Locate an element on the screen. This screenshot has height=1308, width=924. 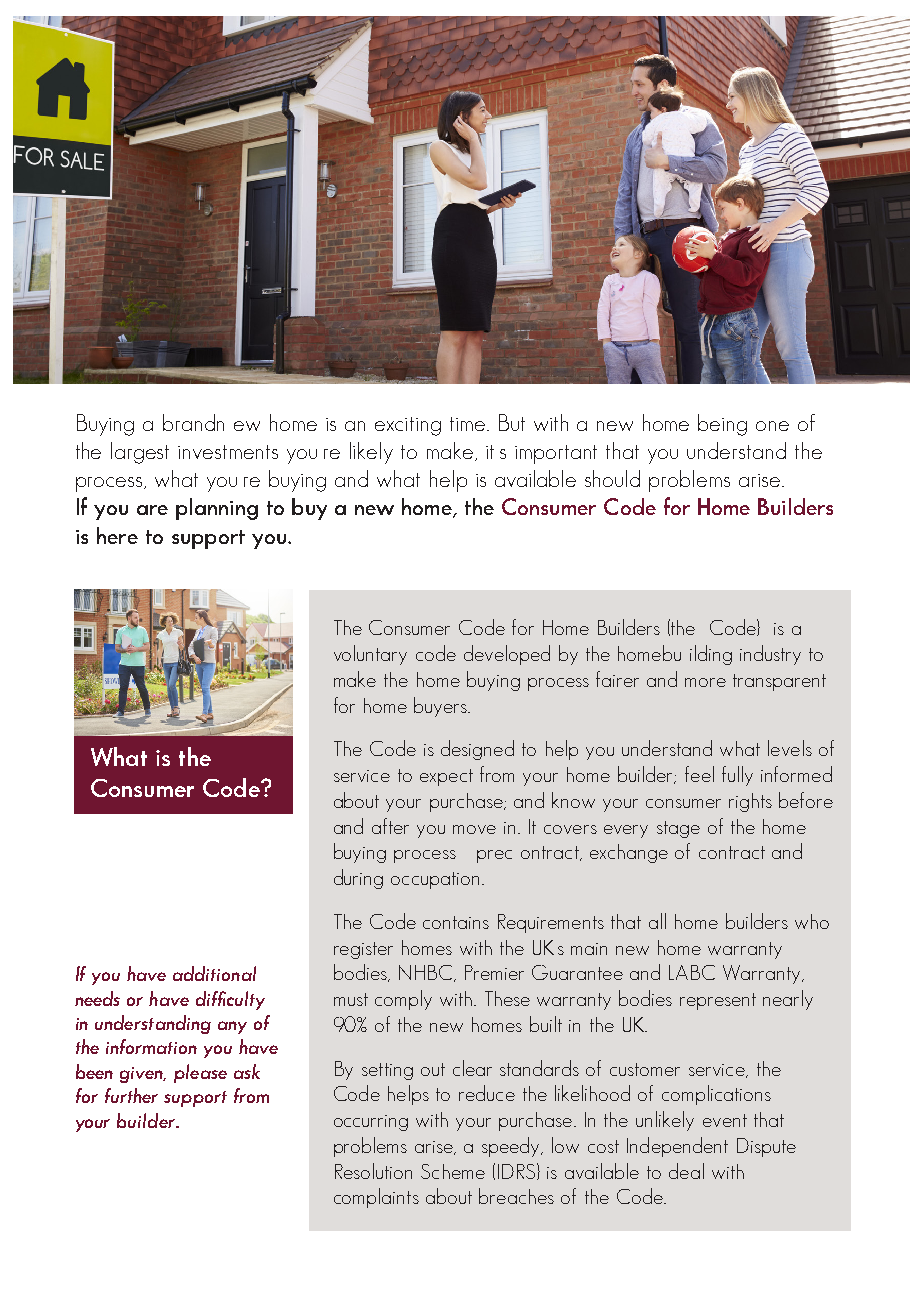
Scheme is located at coordinates (453, 1171).
